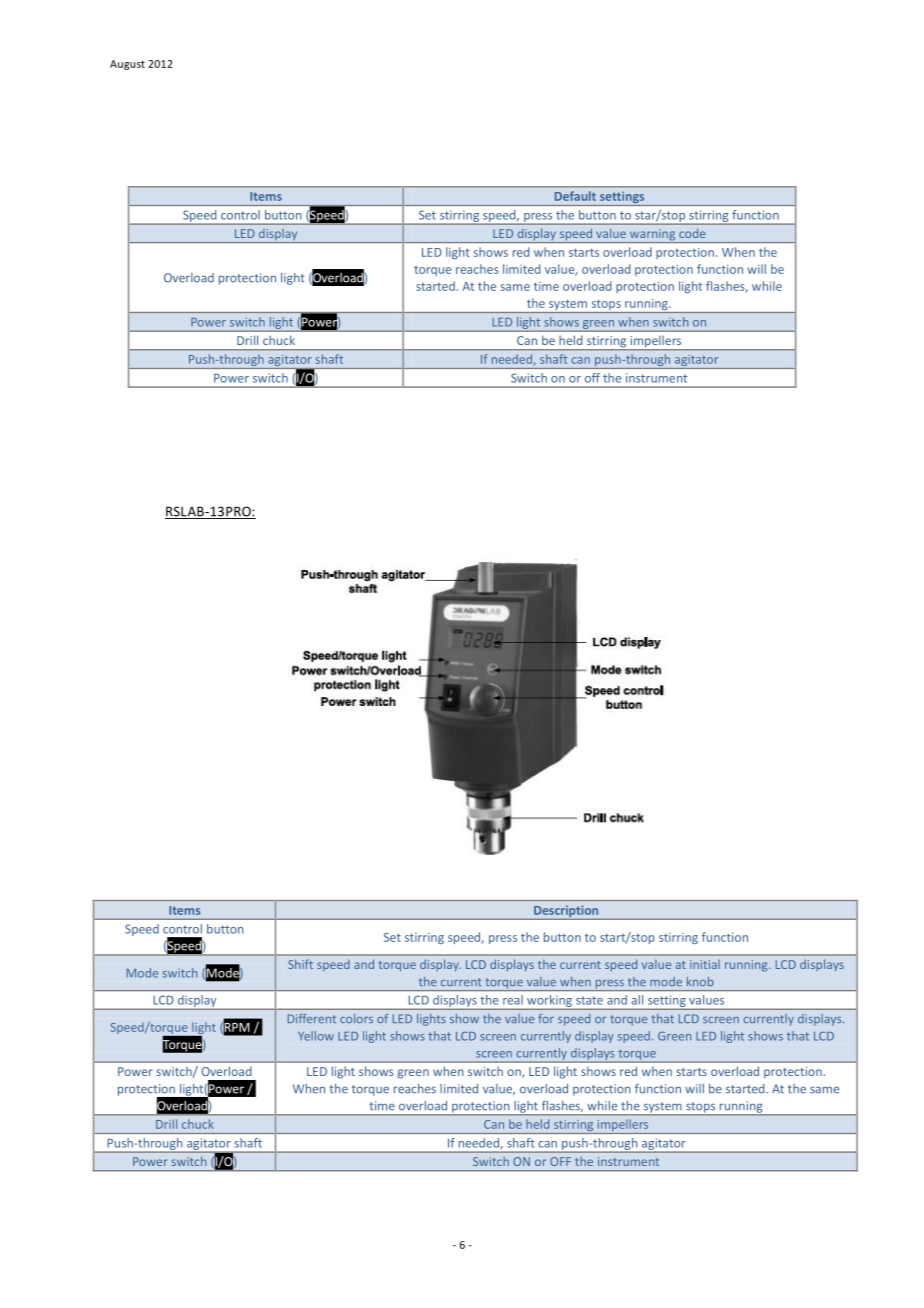 This screenshot has height=1308, width=924. What do you see at coordinates (513, 1000) in the screenshot?
I see `real` at bounding box center [513, 1000].
